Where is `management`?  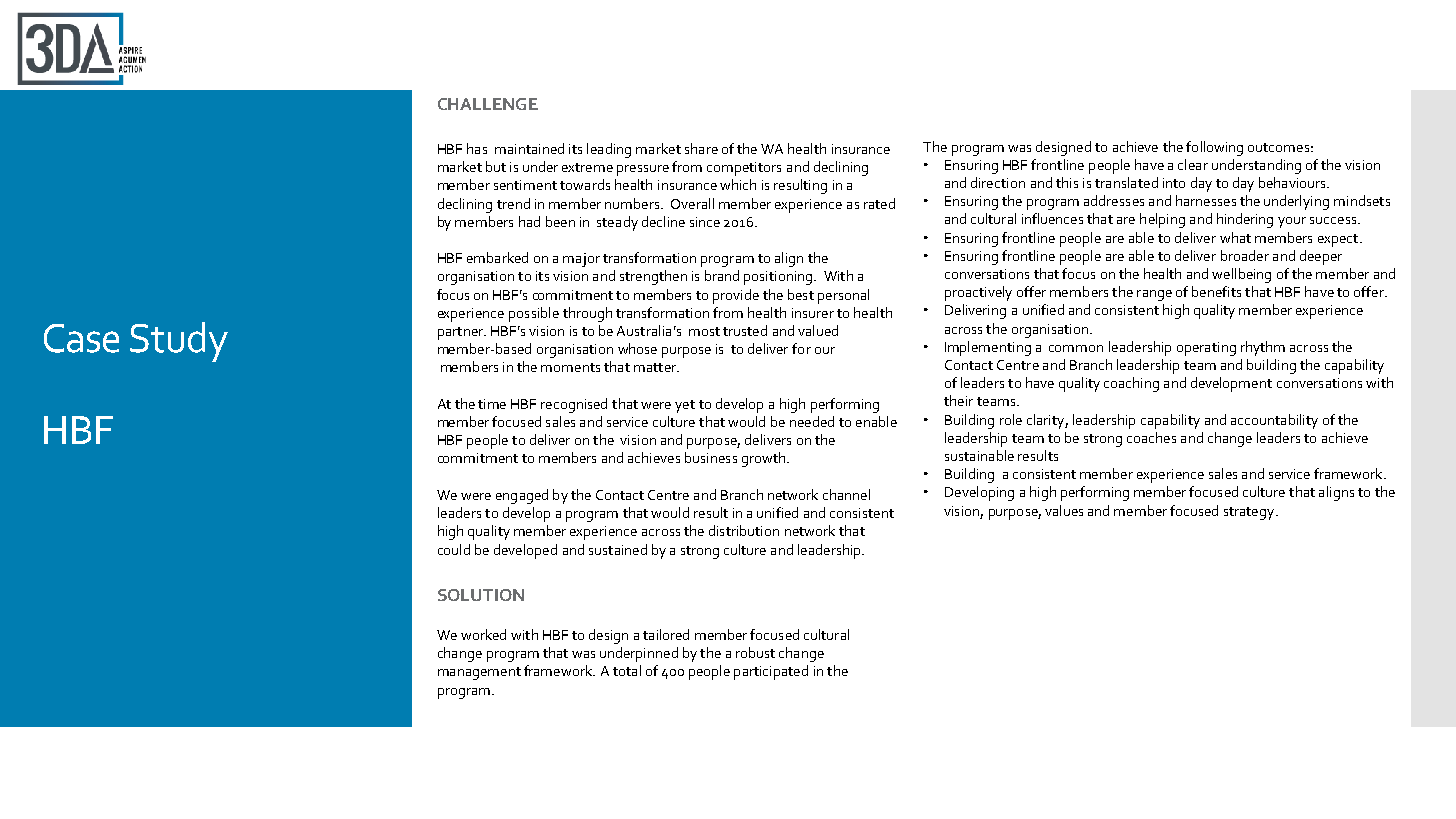
management is located at coordinates (479, 673).
